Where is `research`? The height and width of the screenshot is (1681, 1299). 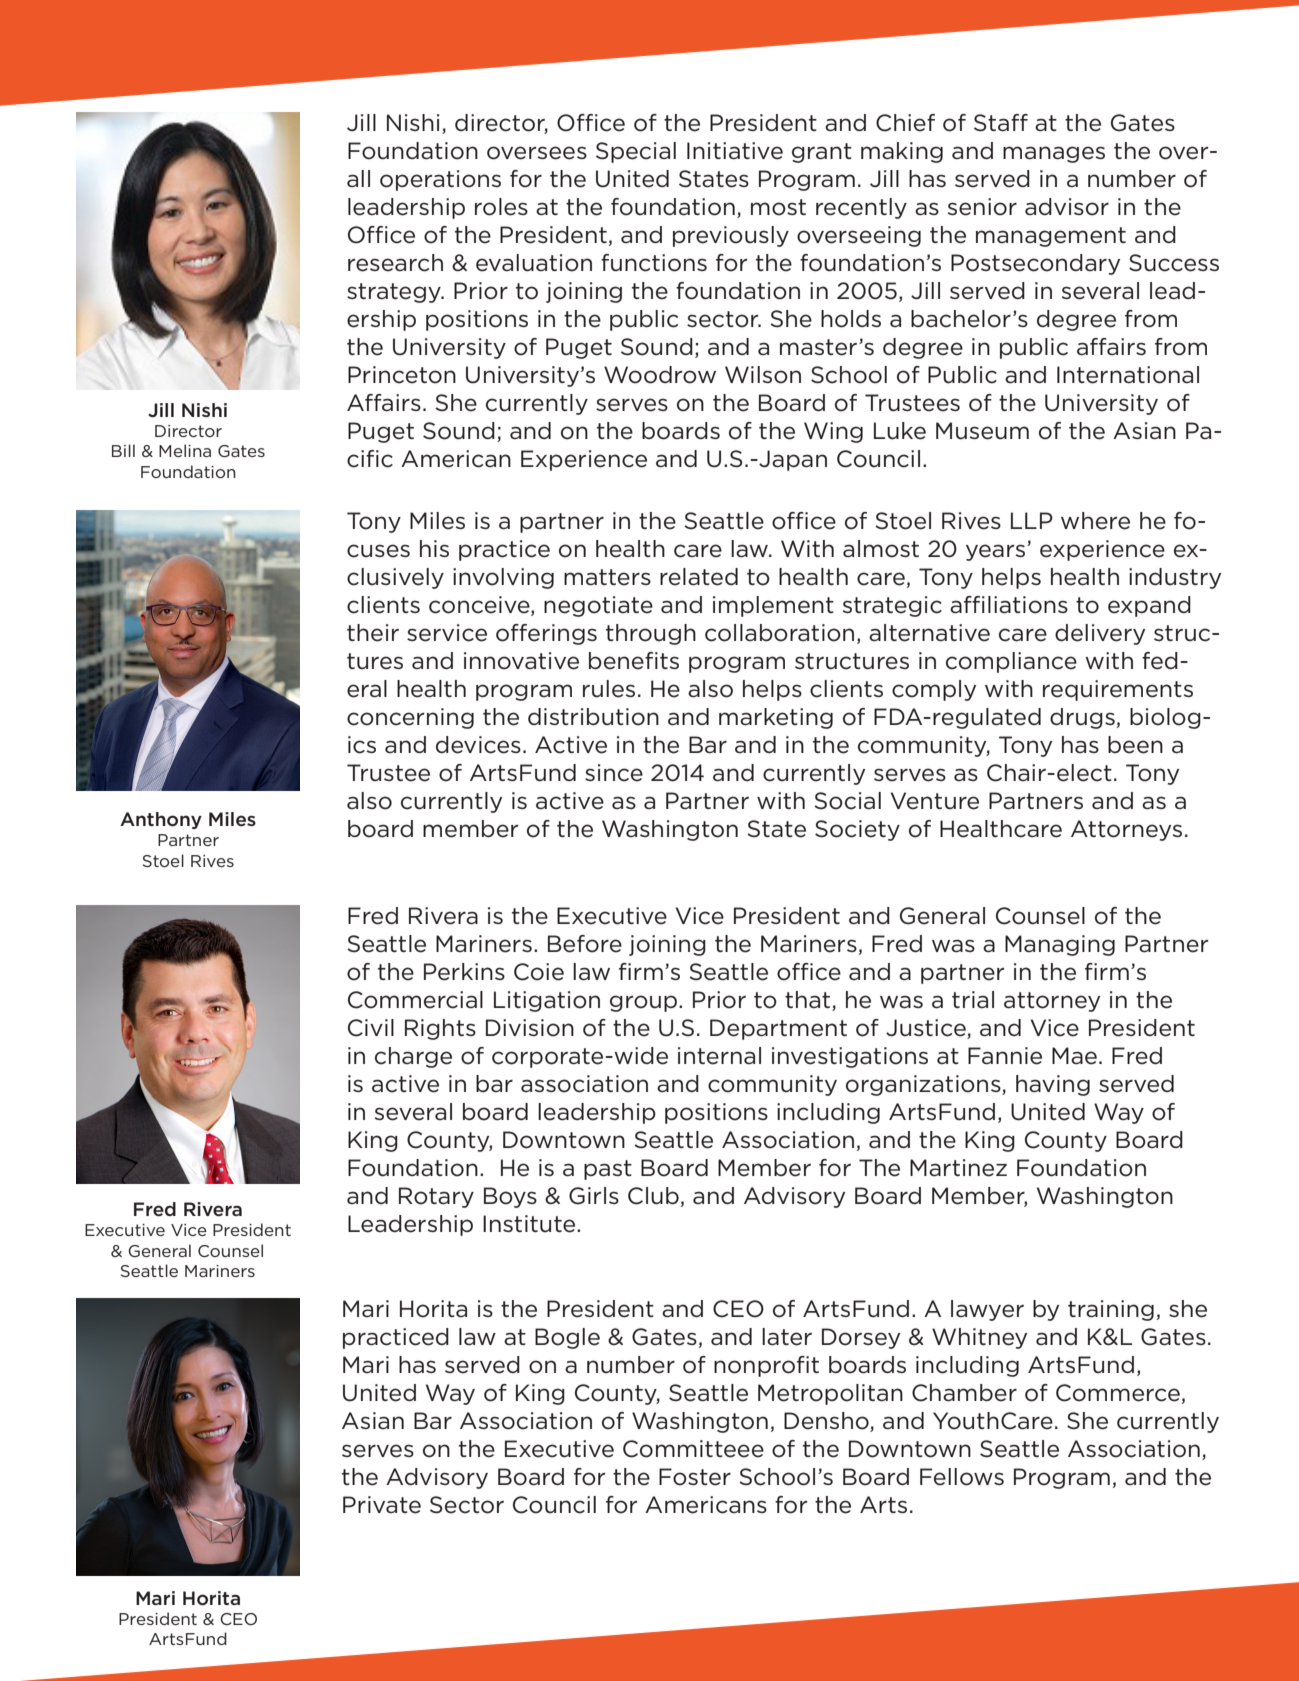
research is located at coordinates (395, 263).
